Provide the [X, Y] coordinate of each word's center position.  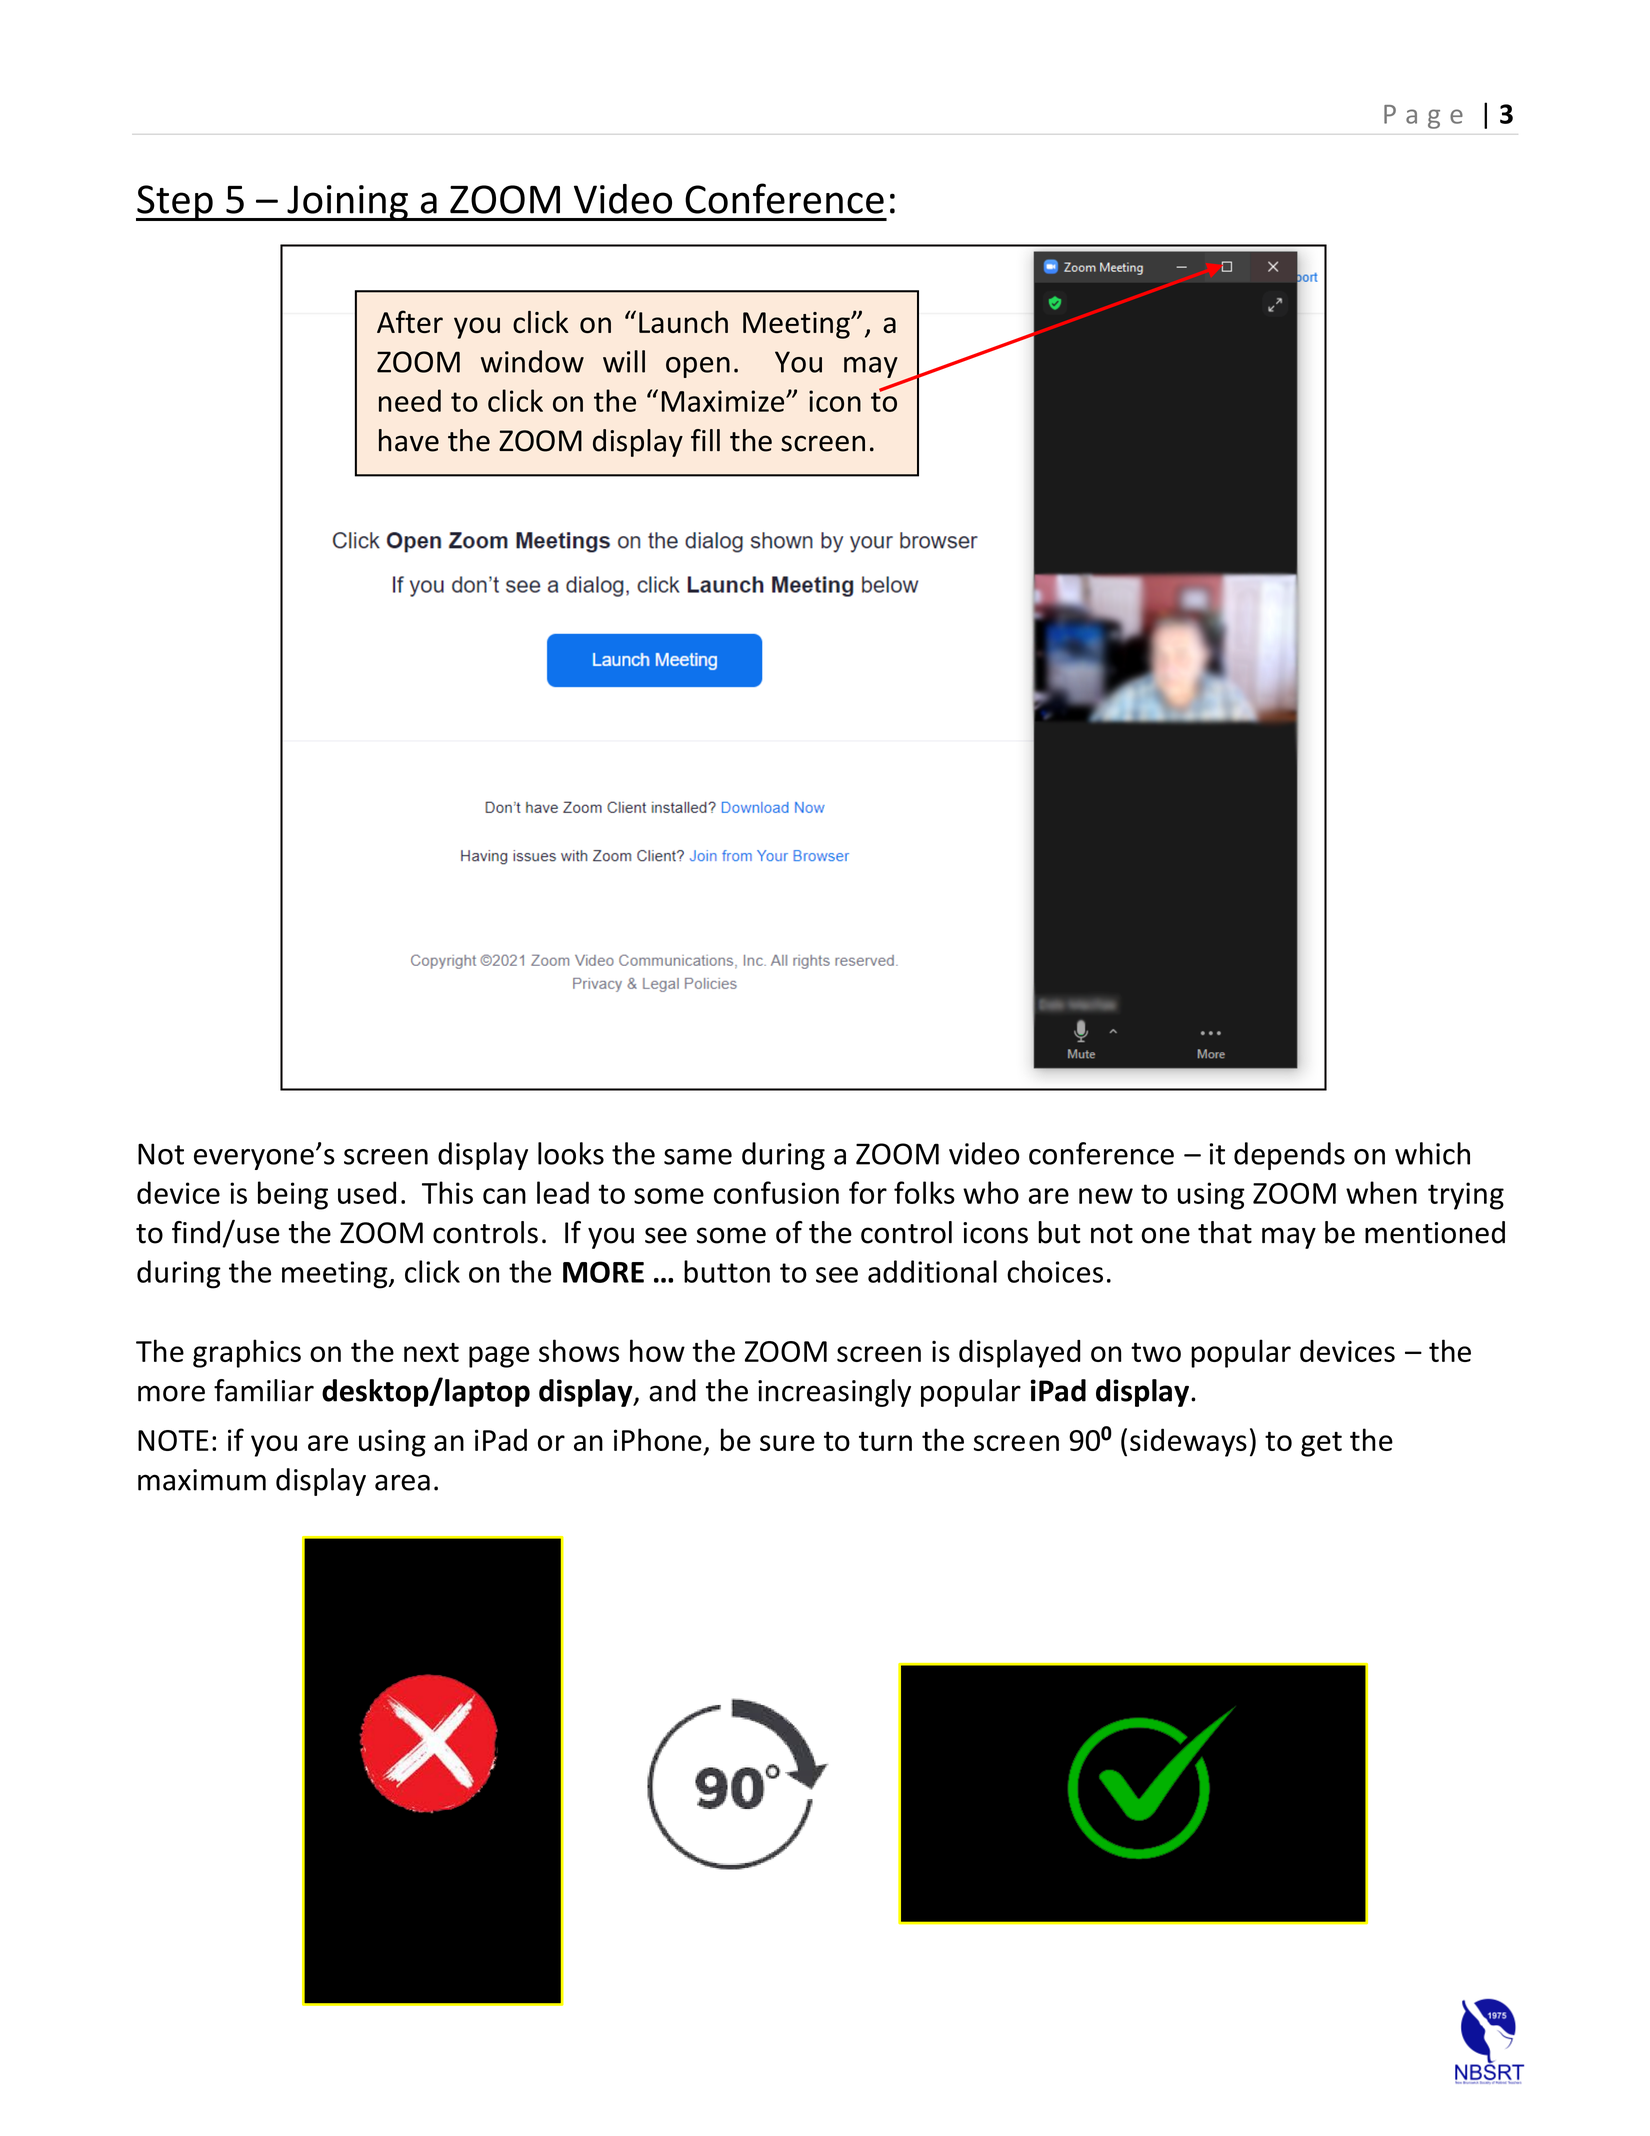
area [402, 1482]
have [409, 440]
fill [705, 440]
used [367, 1192]
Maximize [724, 401]
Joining [347, 203]
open [698, 367]
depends [1289, 1156]
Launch [683, 322]
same [698, 1157]
